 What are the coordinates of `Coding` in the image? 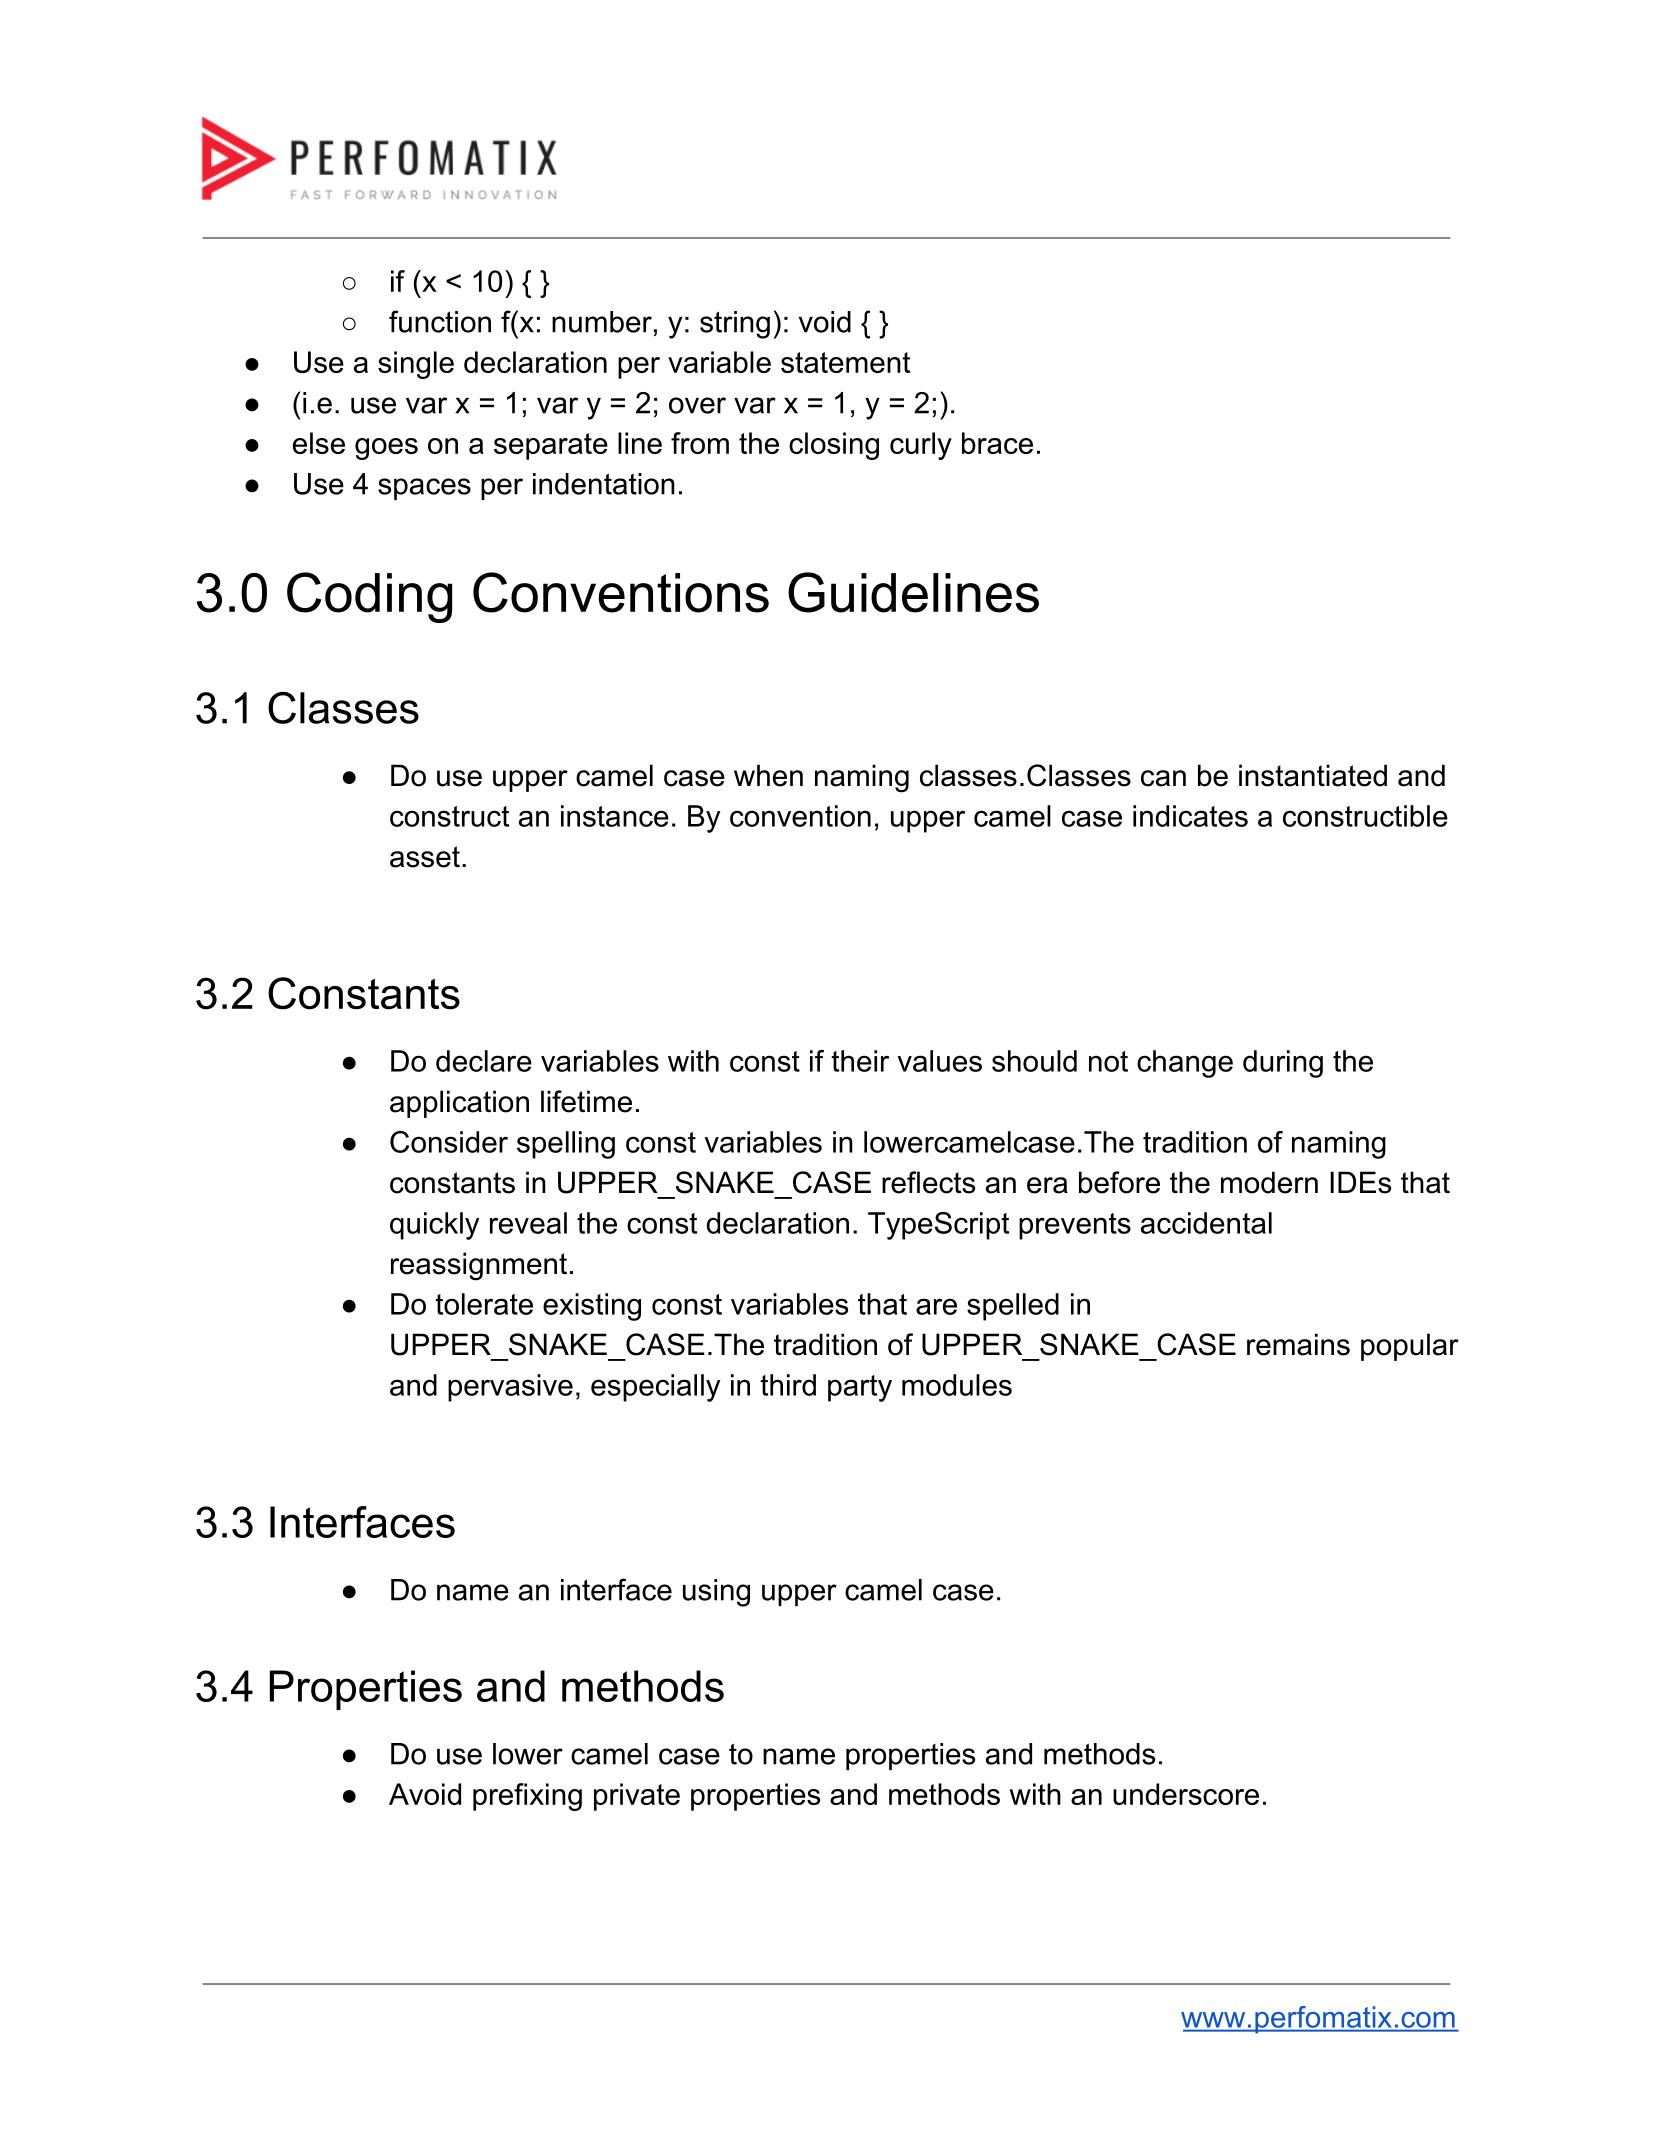 It's located at (369, 597).
